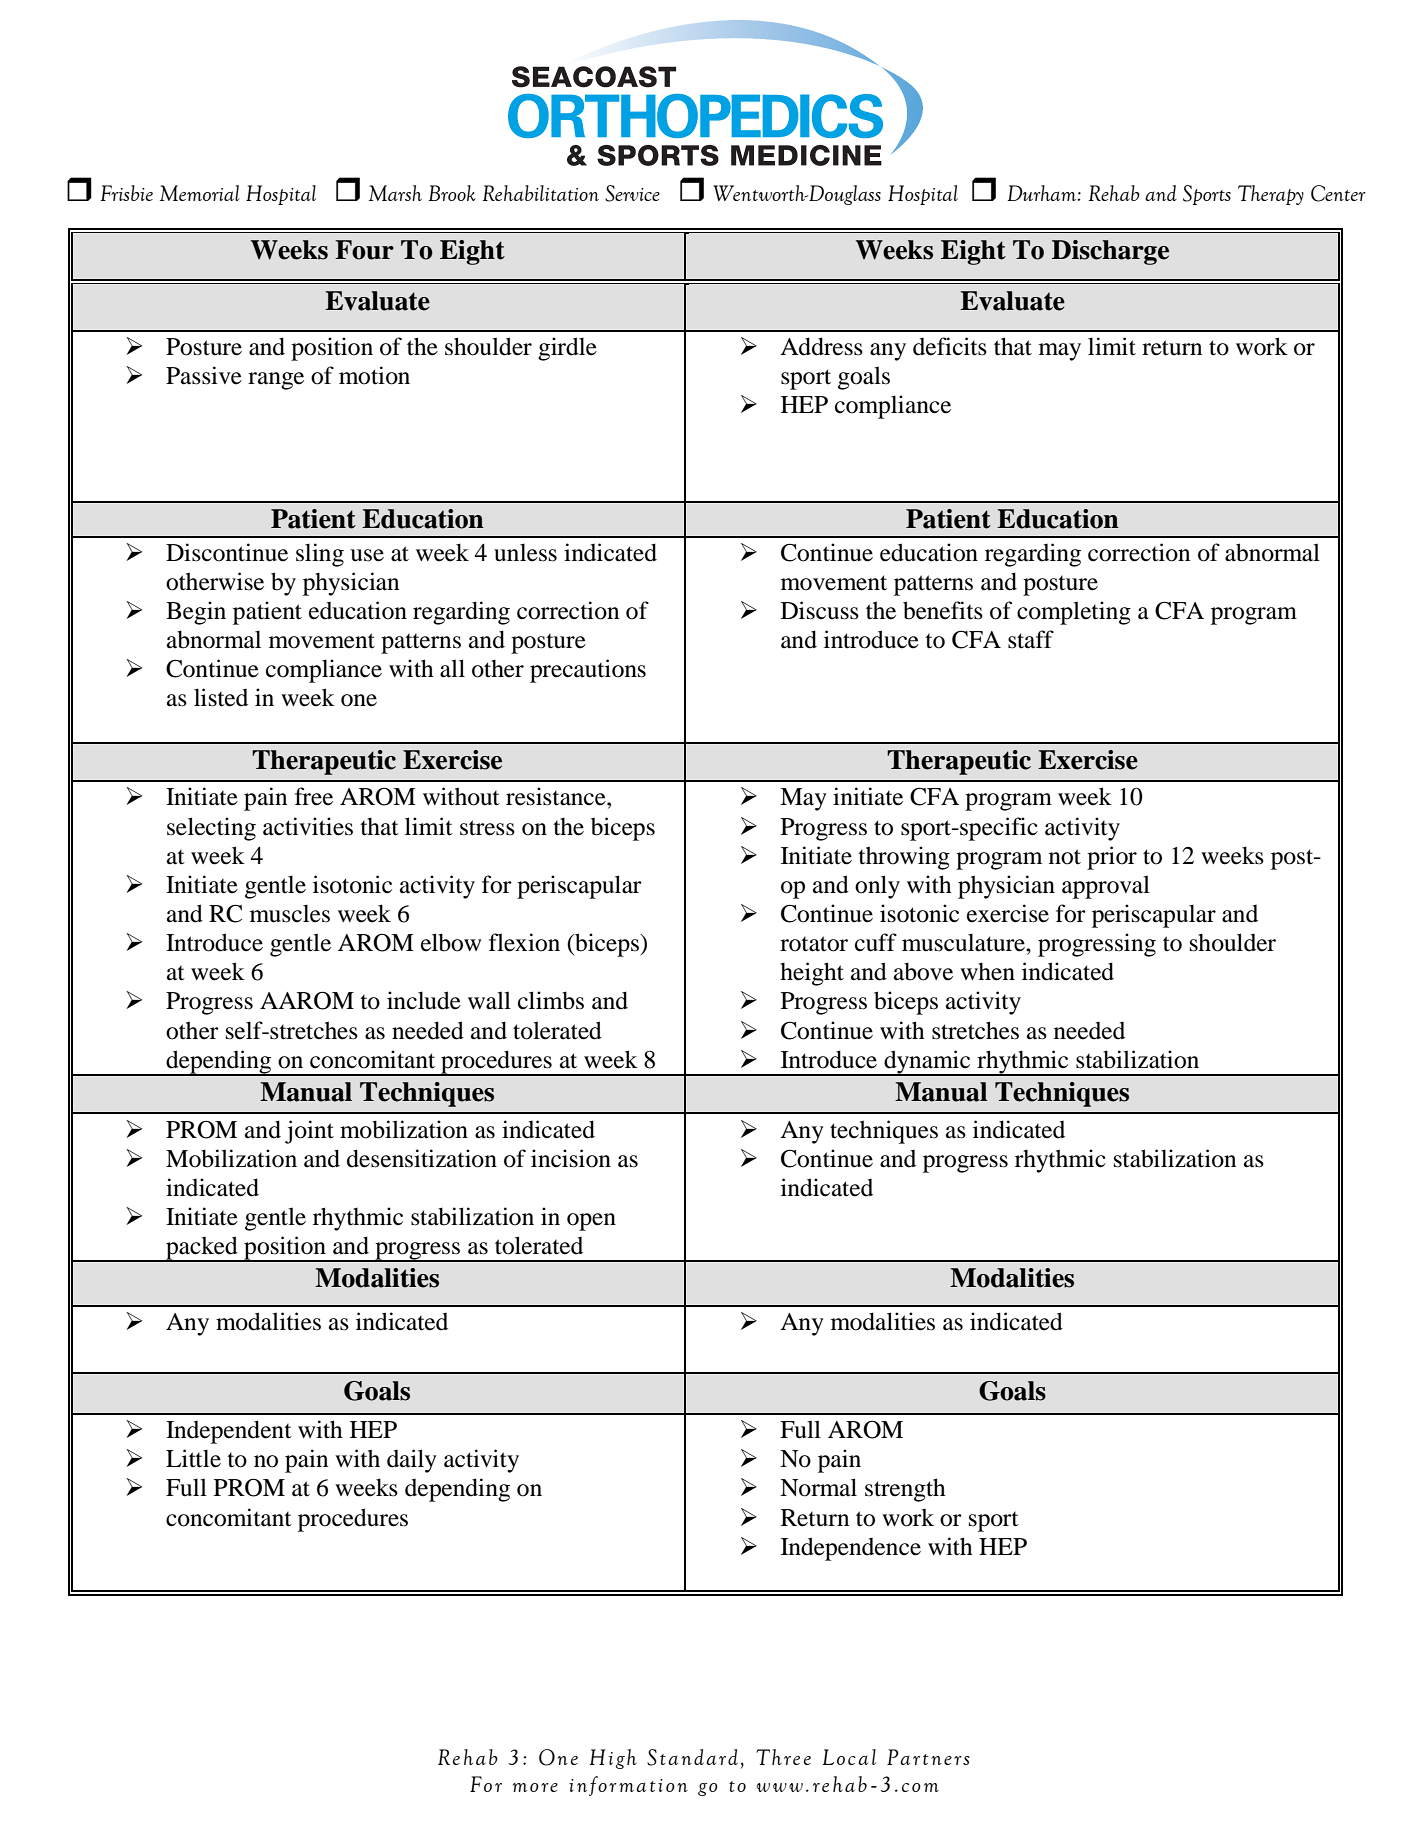 The height and width of the document is (1826, 1411). What do you see at coordinates (632, 193) in the document?
I see `Service` at bounding box center [632, 193].
